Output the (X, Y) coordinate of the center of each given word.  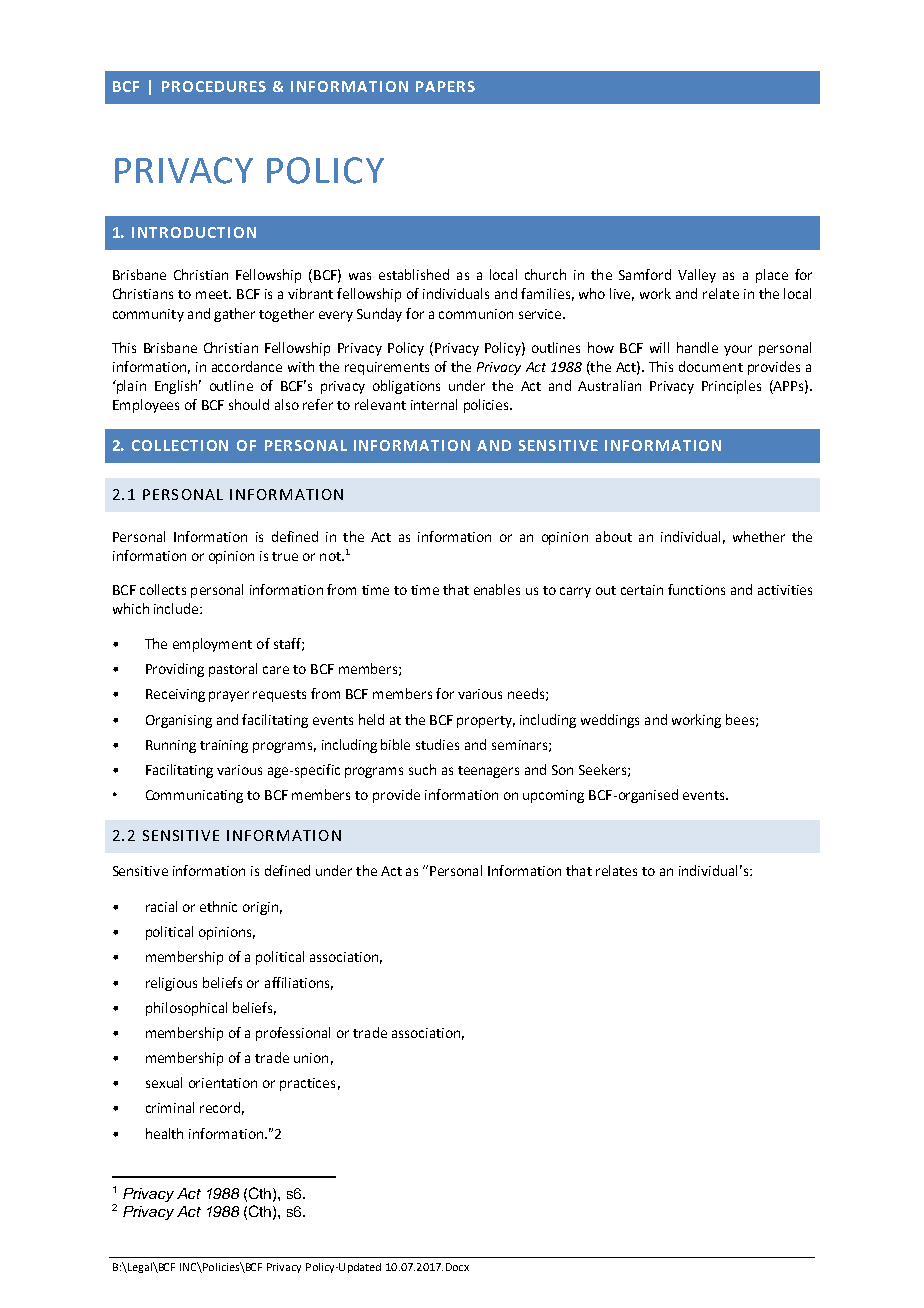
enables (497, 589)
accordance (247, 366)
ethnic (218, 906)
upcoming (553, 796)
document (711, 366)
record (220, 1107)
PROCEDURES (214, 86)
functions (696, 589)
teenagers (488, 772)
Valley (697, 276)
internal (434, 404)
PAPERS (445, 86)
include (177, 608)
